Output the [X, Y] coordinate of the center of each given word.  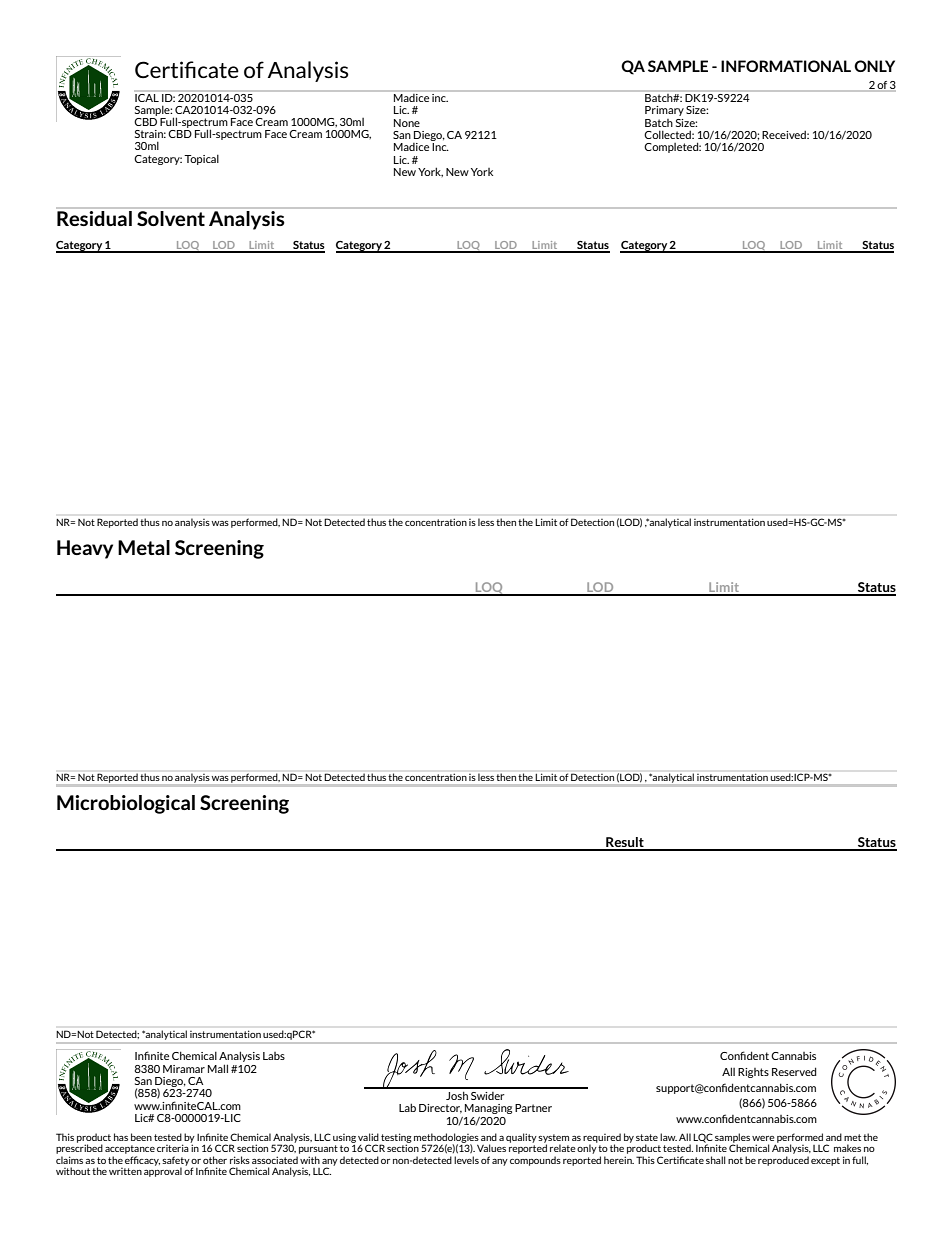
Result [625, 843]
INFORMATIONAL [786, 66]
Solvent [171, 218]
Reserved [794, 1071]
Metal [144, 547]
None [407, 123]
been [141, 1137]
